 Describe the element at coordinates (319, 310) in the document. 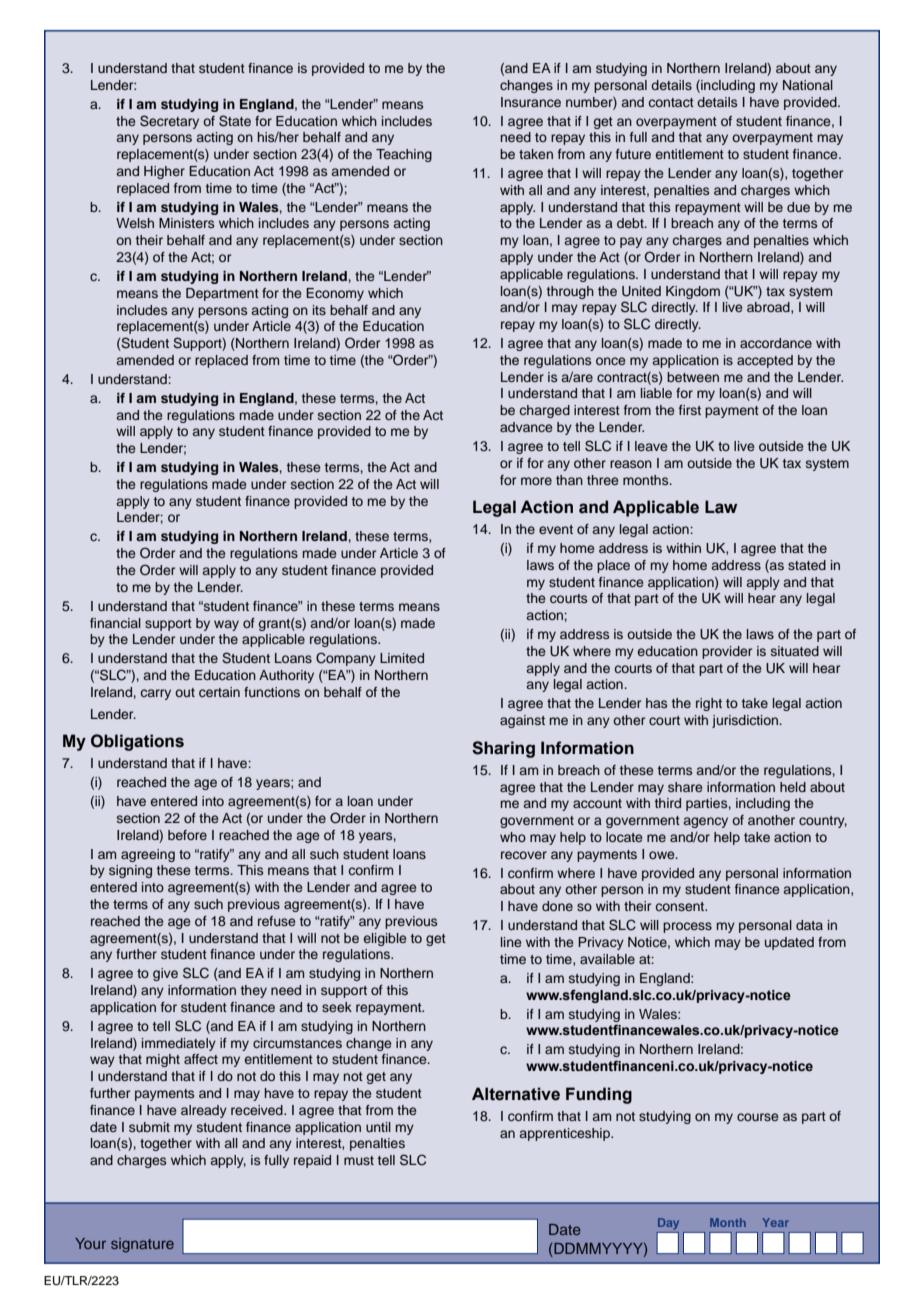

I see `its` at that location.
